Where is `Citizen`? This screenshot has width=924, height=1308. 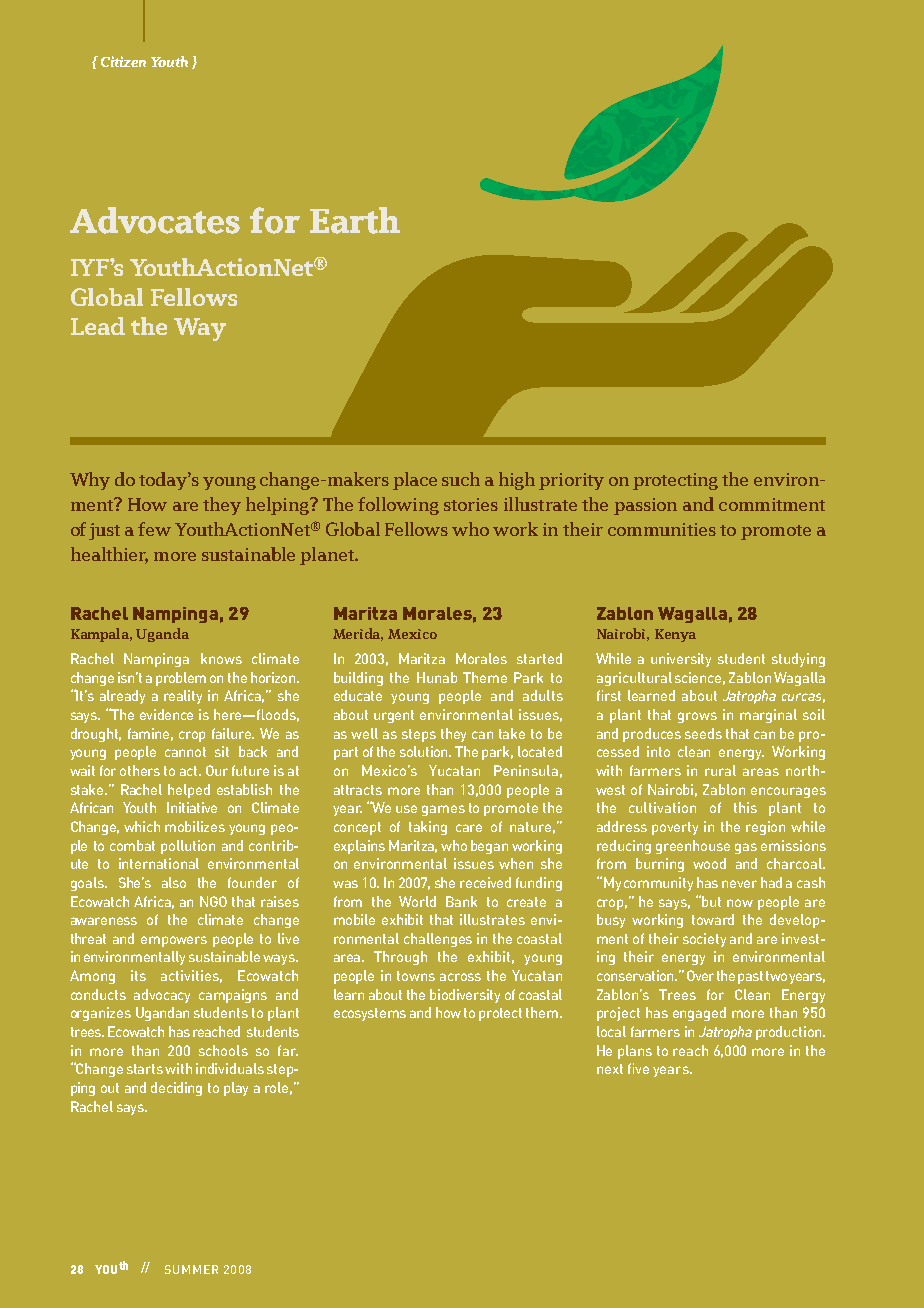
Citizen is located at coordinates (123, 61).
